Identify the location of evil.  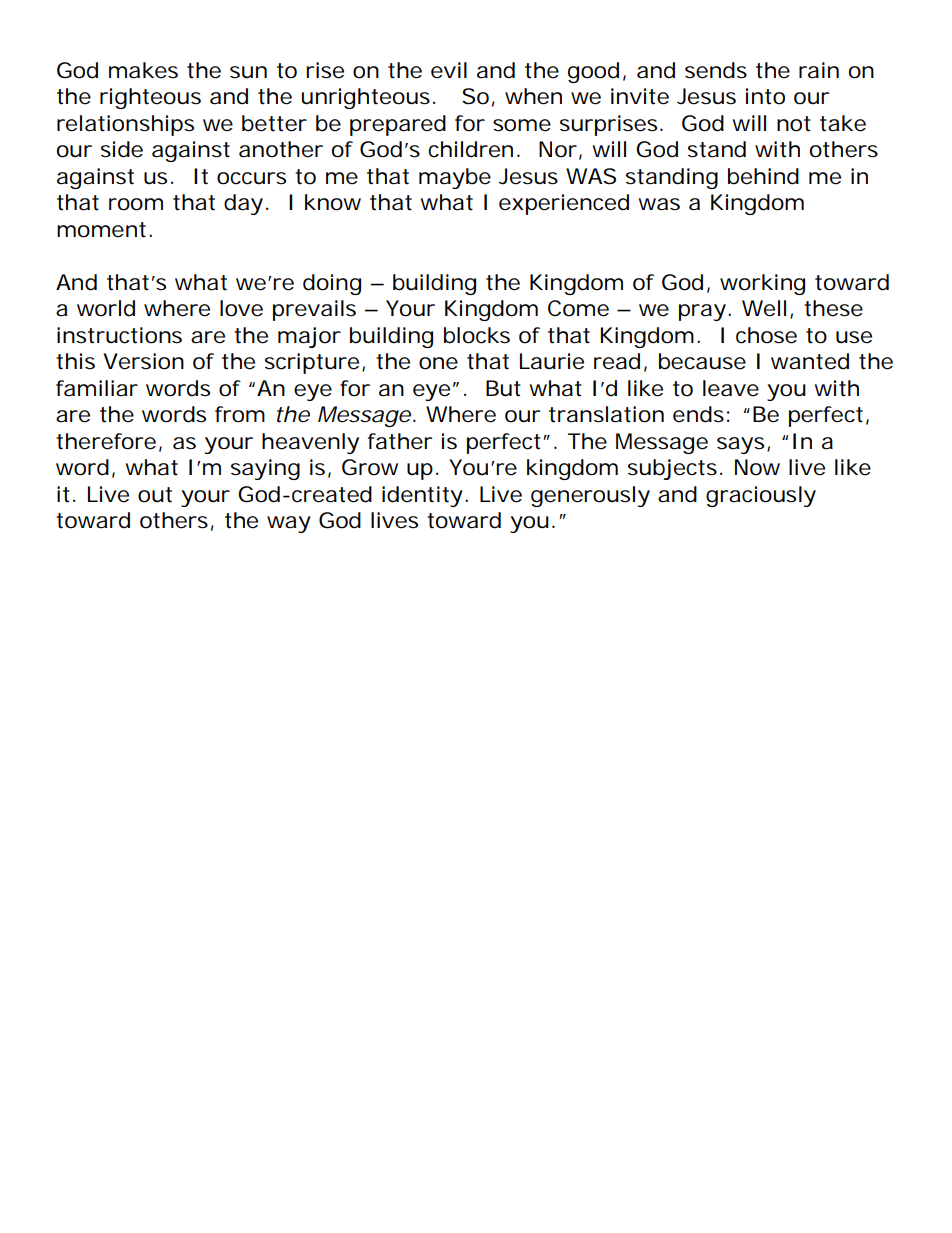
(449, 70).
